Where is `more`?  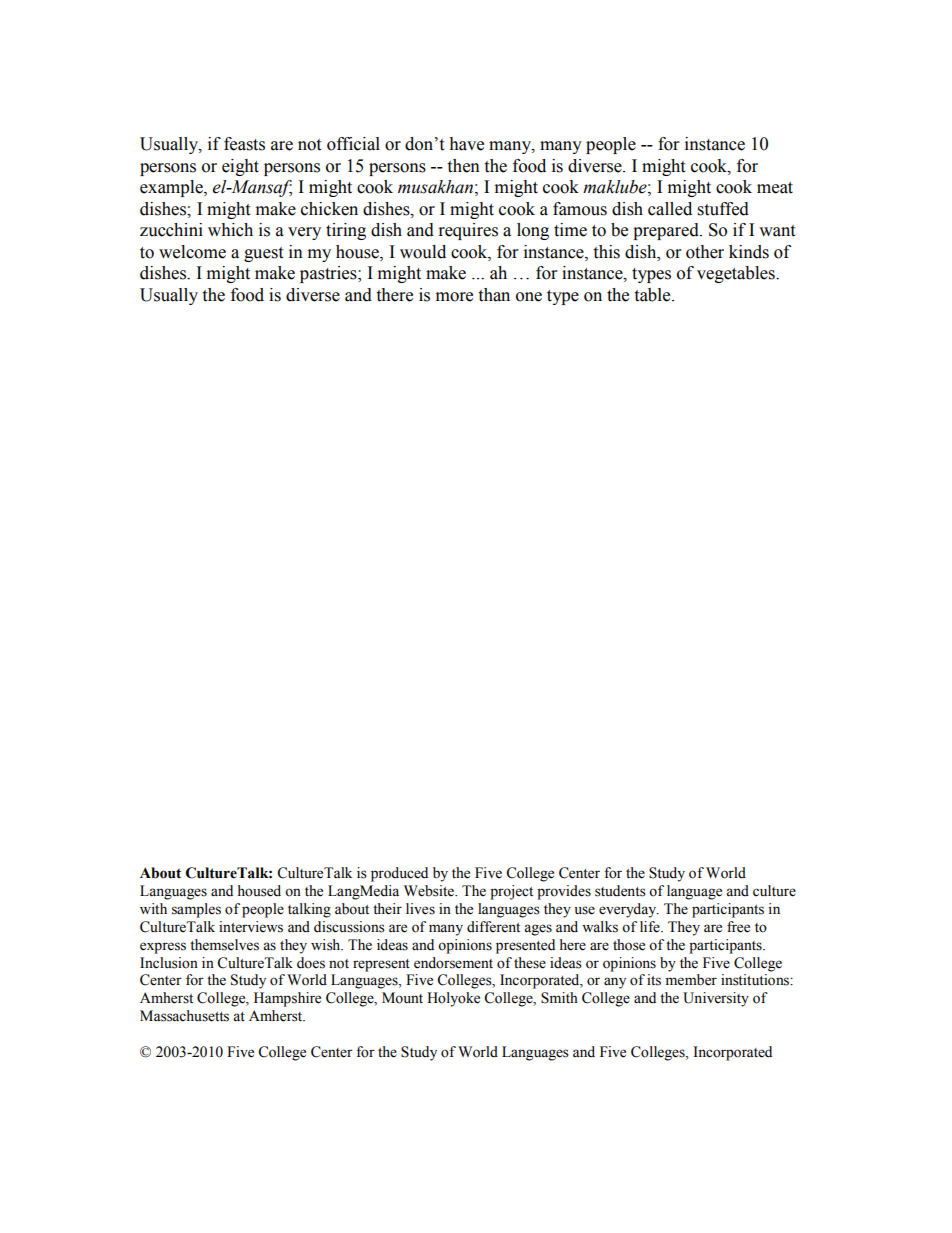 more is located at coordinates (454, 297).
